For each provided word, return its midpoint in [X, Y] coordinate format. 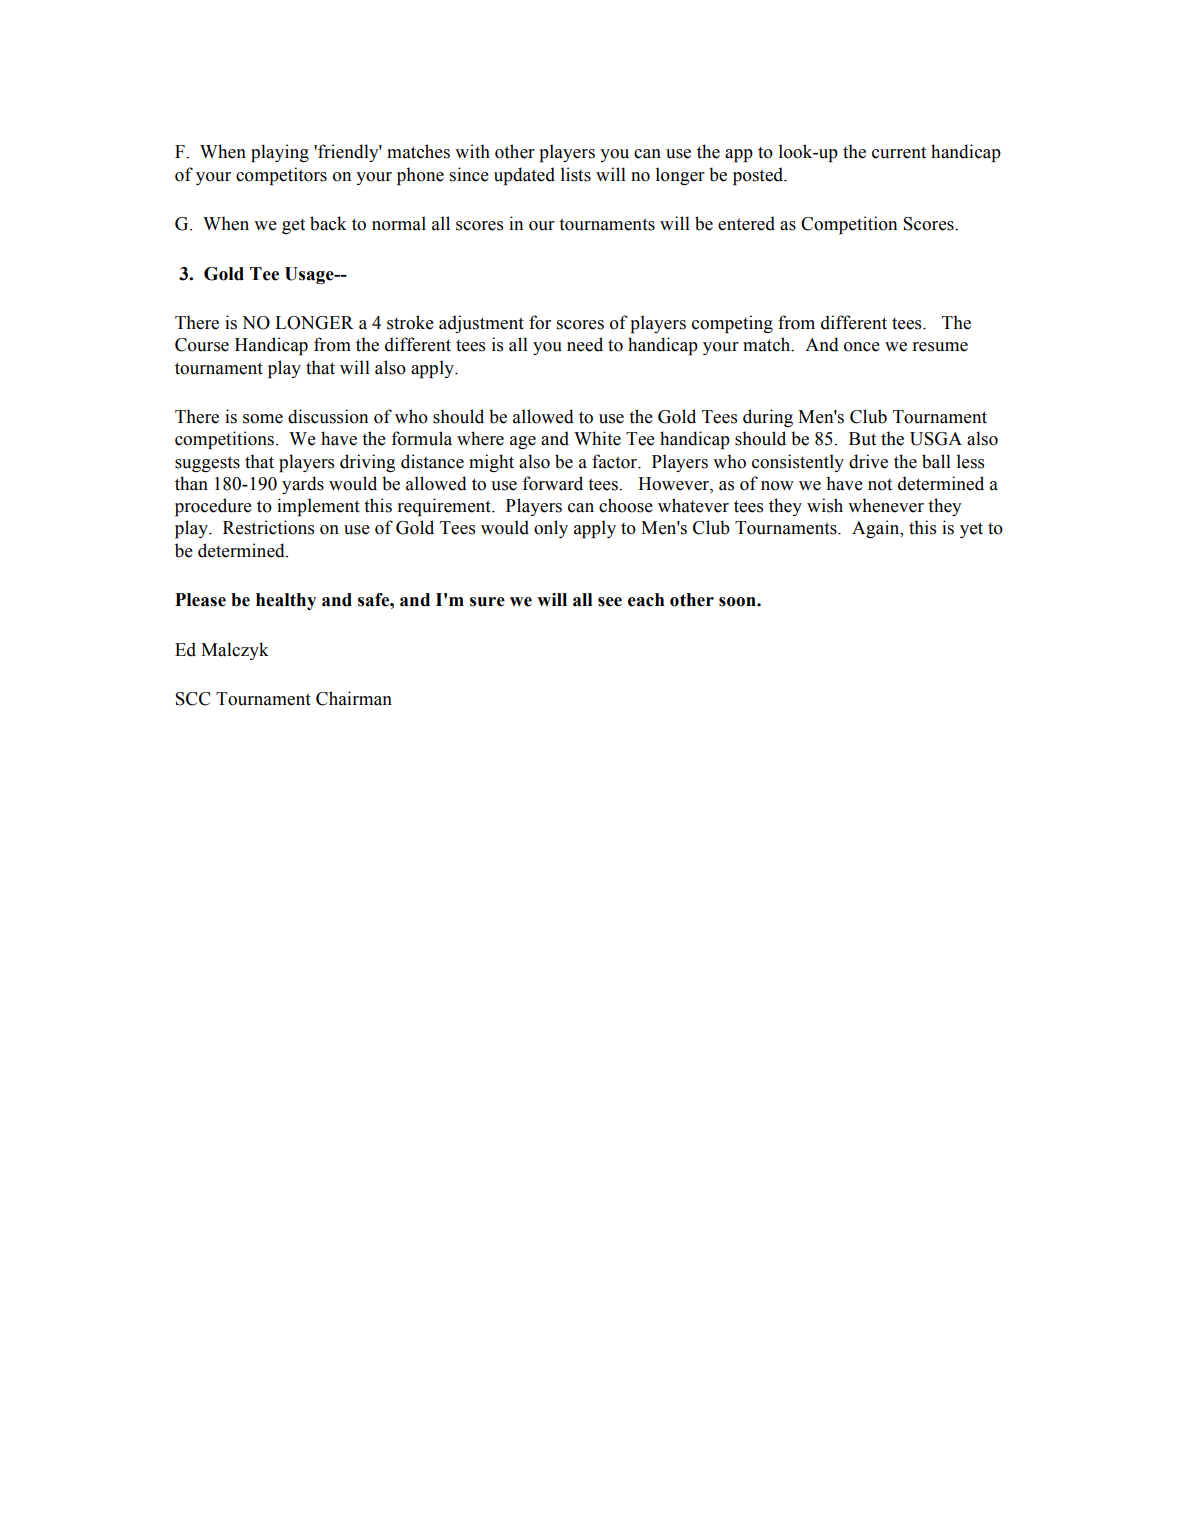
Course [202, 345]
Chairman [354, 698]
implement [318, 507]
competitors [281, 176]
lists [576, 174]
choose [626, 505]
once [862, 347]
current [899, 152]
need [585, 344]
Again [877, 529]
